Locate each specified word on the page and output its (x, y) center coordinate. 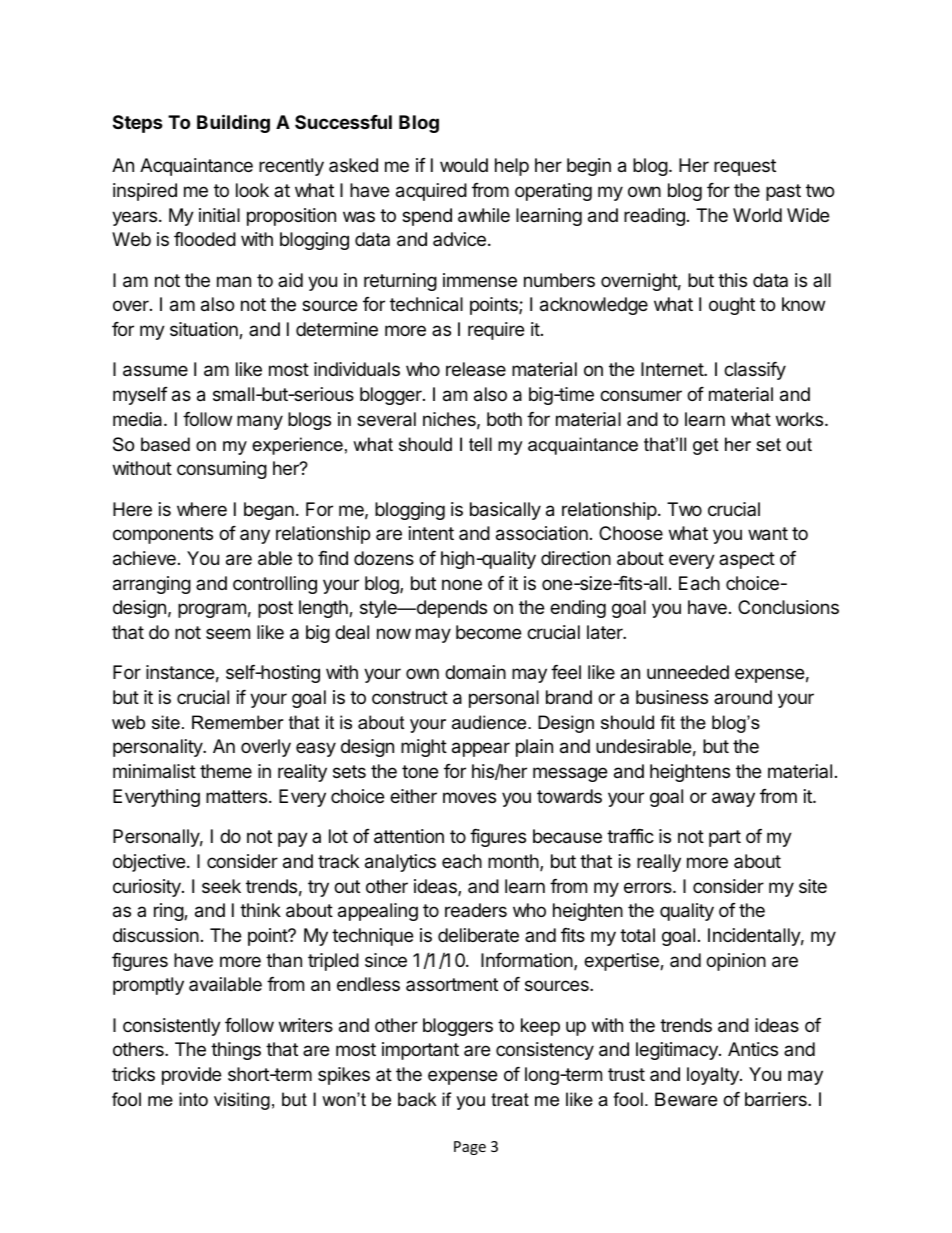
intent (431, 533)
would (464, 165)
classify (755, 371)
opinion (736, 962)
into (193, 1099)
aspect (747, 560)
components (163, 535)
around (743, 697)
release (476, 369)
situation (205, 330)
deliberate (478, 935)
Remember (238, 722)
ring (169, 912)
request (745, 167)
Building (233, 123)
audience (490, 722)
